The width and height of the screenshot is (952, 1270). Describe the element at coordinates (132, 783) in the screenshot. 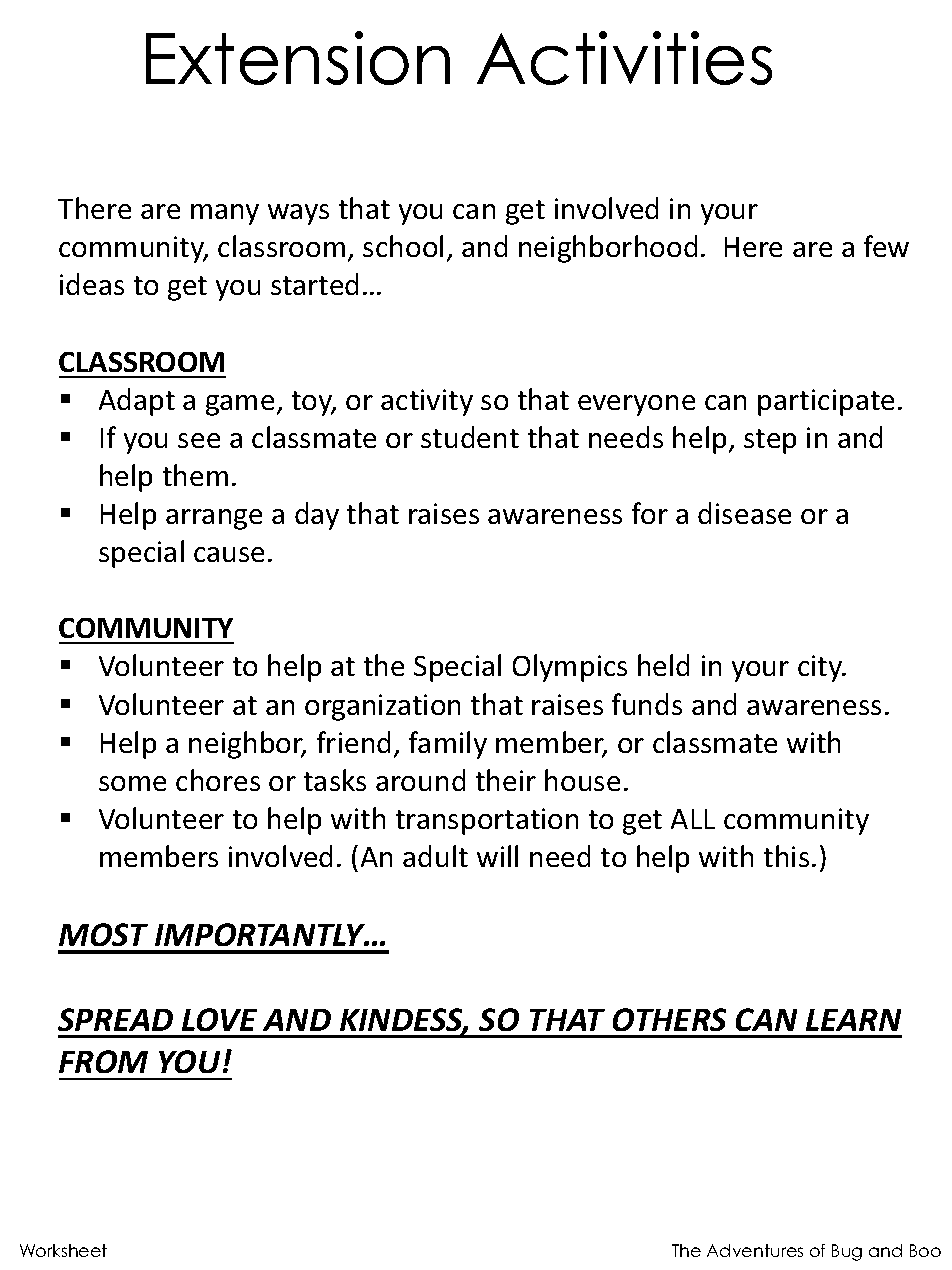

I see `some` at that location.
